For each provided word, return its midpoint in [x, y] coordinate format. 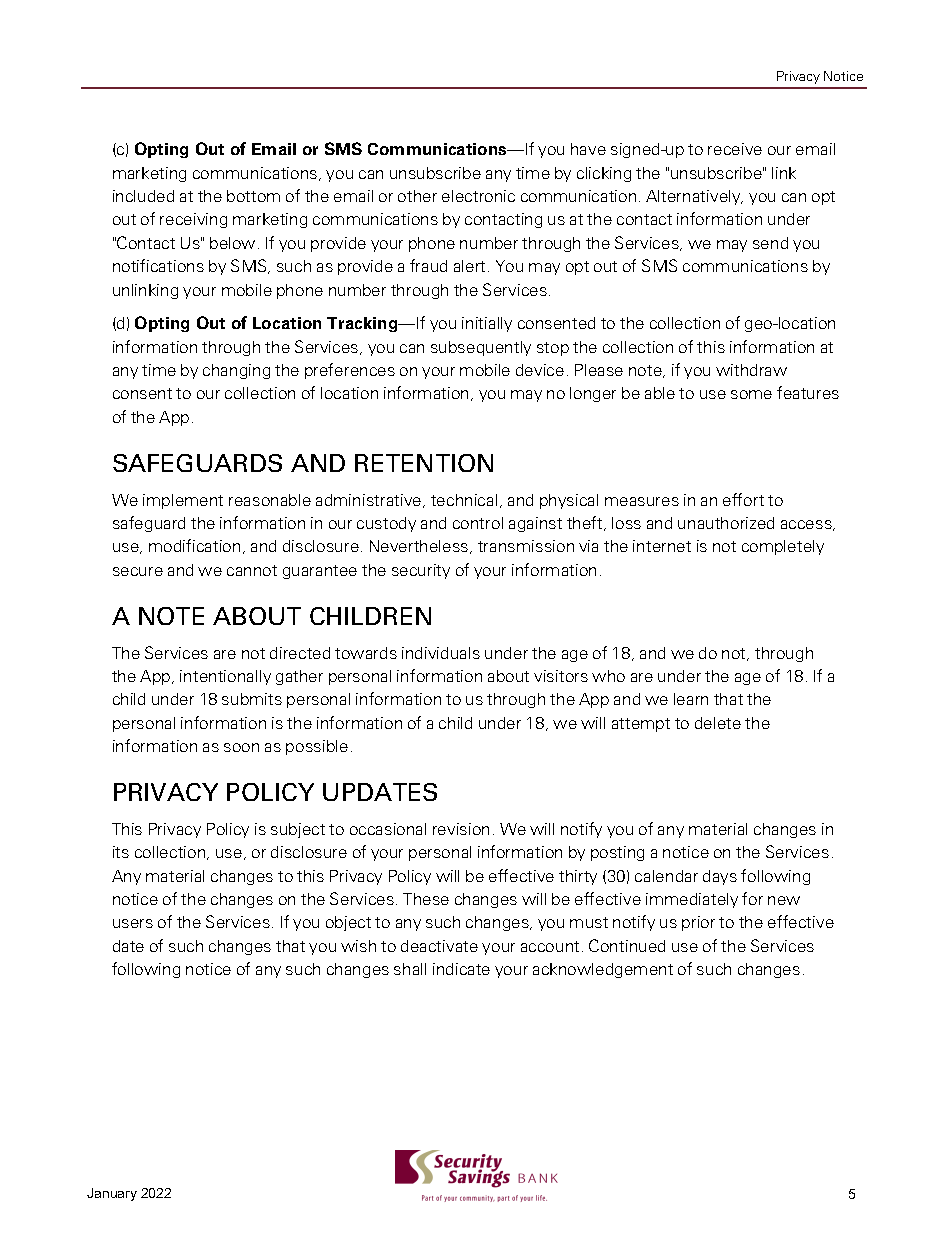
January [112, 1194]
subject [298, 830]
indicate [461, 969]
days [720, 877]
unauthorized [726, 523]
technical [464, 500]
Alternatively [694, 197]
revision [461, 829]
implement [183, 501]
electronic [478, 196]
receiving [193, 220]
